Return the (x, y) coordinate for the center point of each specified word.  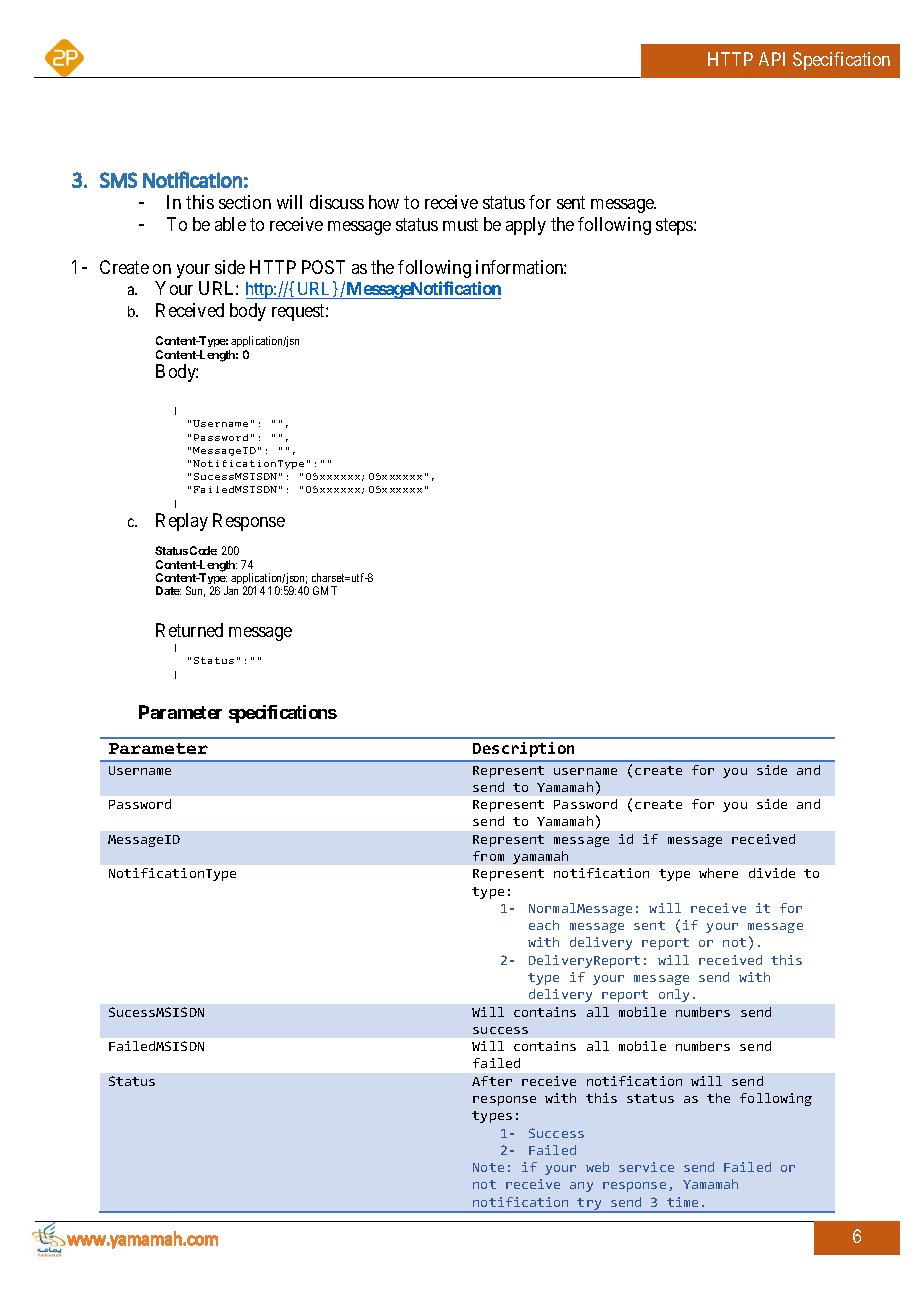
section (245, 202)
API (772, 59)
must (460, 224)
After (492, 1081)
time (682, 1202)
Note (488, 1167)
